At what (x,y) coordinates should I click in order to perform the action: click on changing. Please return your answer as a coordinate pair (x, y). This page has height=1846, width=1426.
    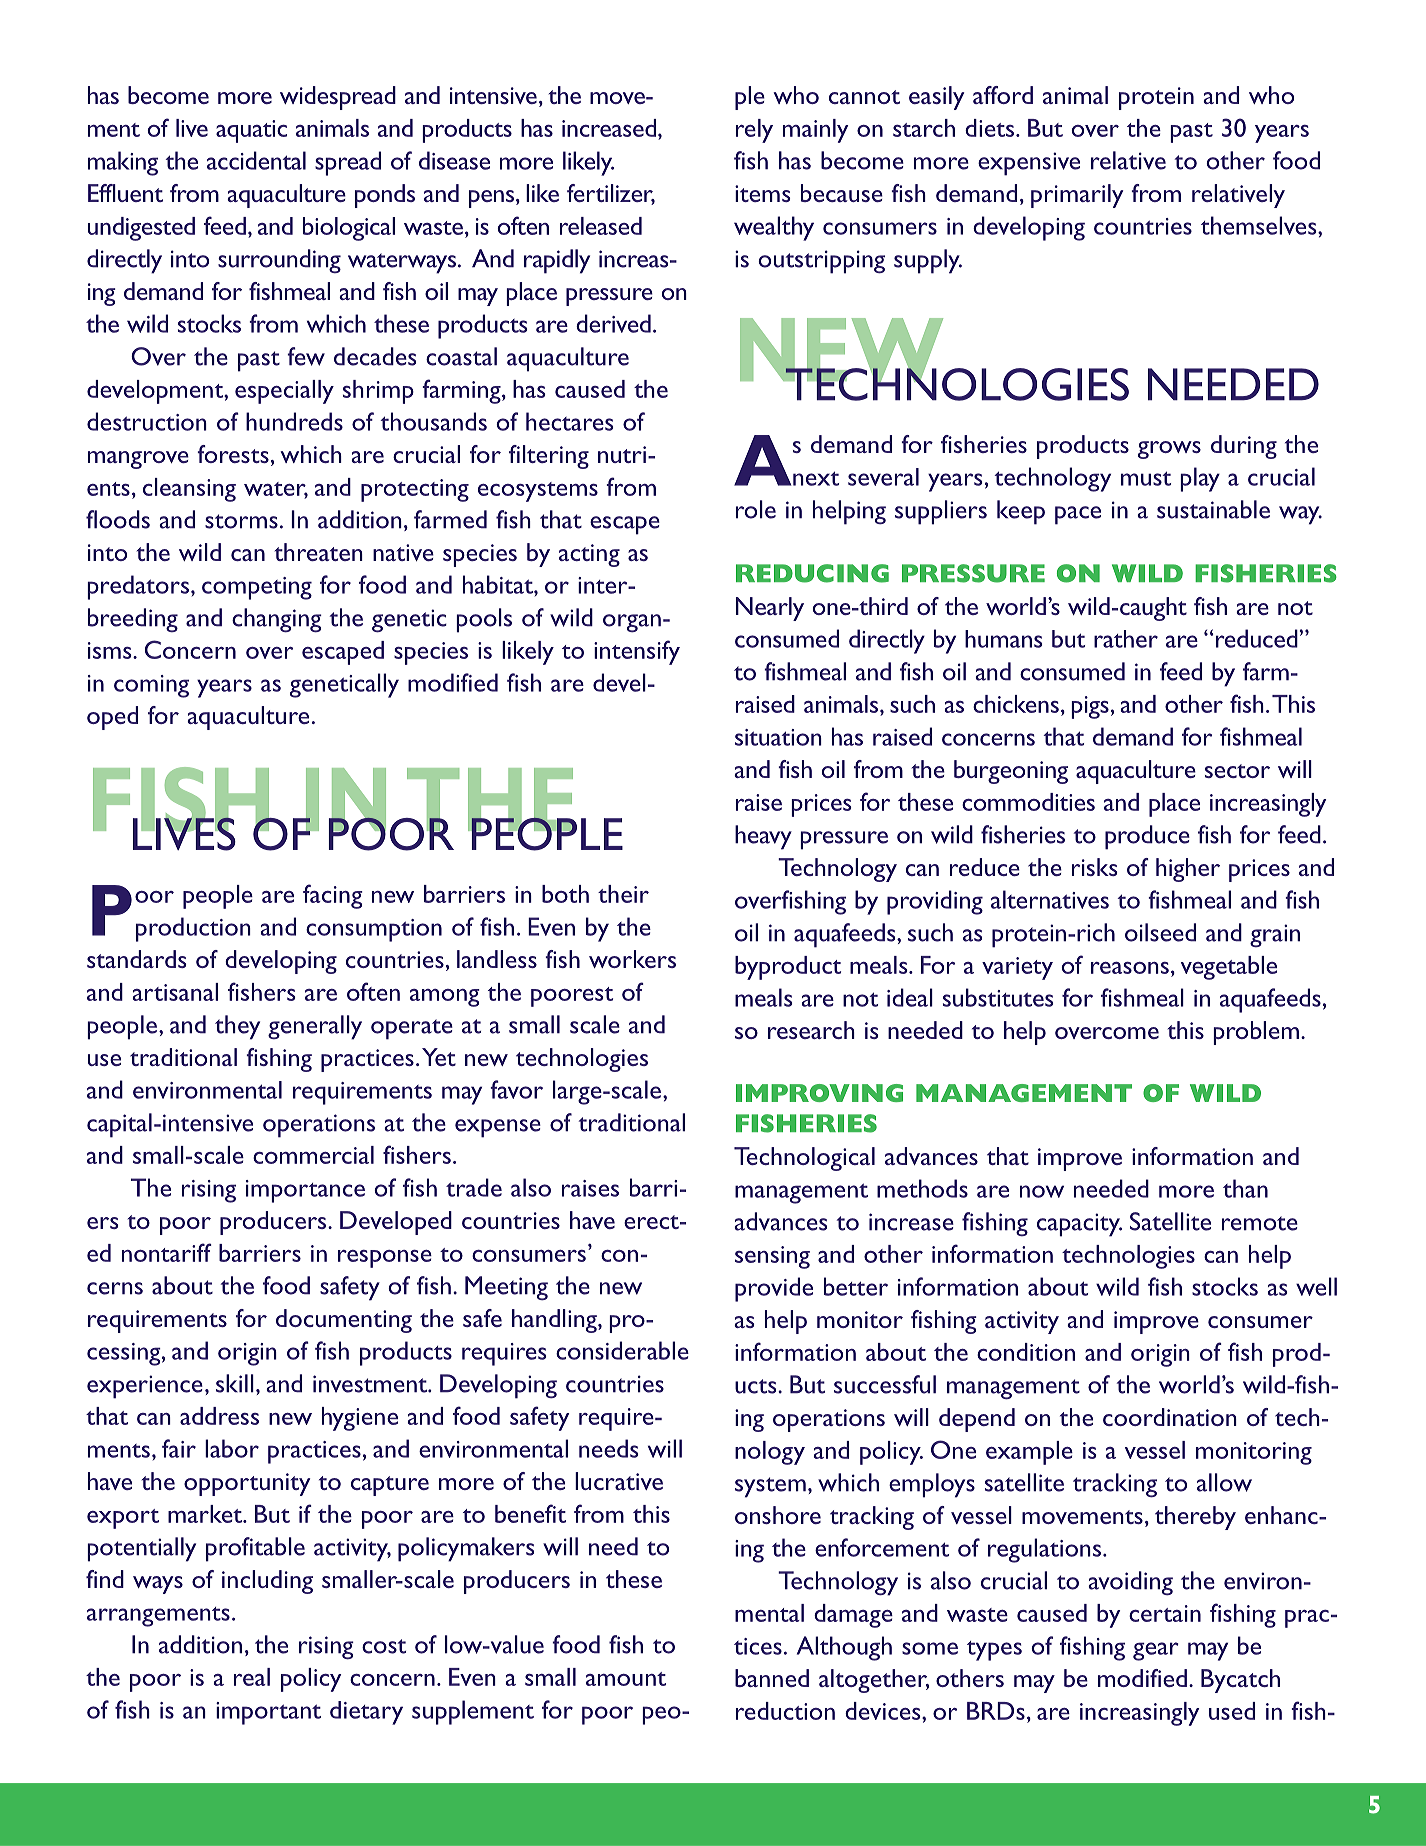
    Looking at the image, I should click on (277, 620).
